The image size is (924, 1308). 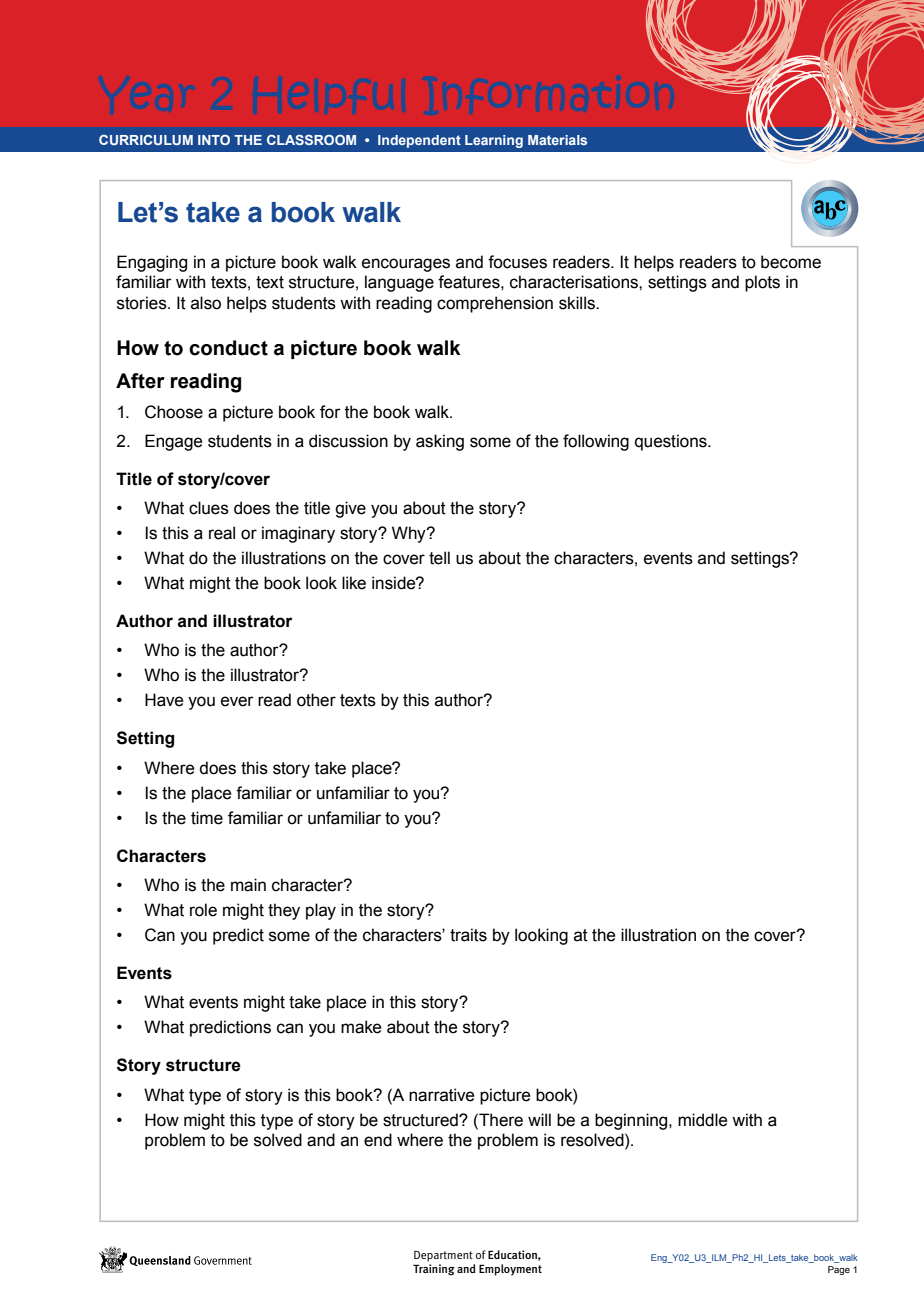 What do you see at coordinates (434, 1270) in the page?
I see `Training` at bounding box center [434, 1270].
